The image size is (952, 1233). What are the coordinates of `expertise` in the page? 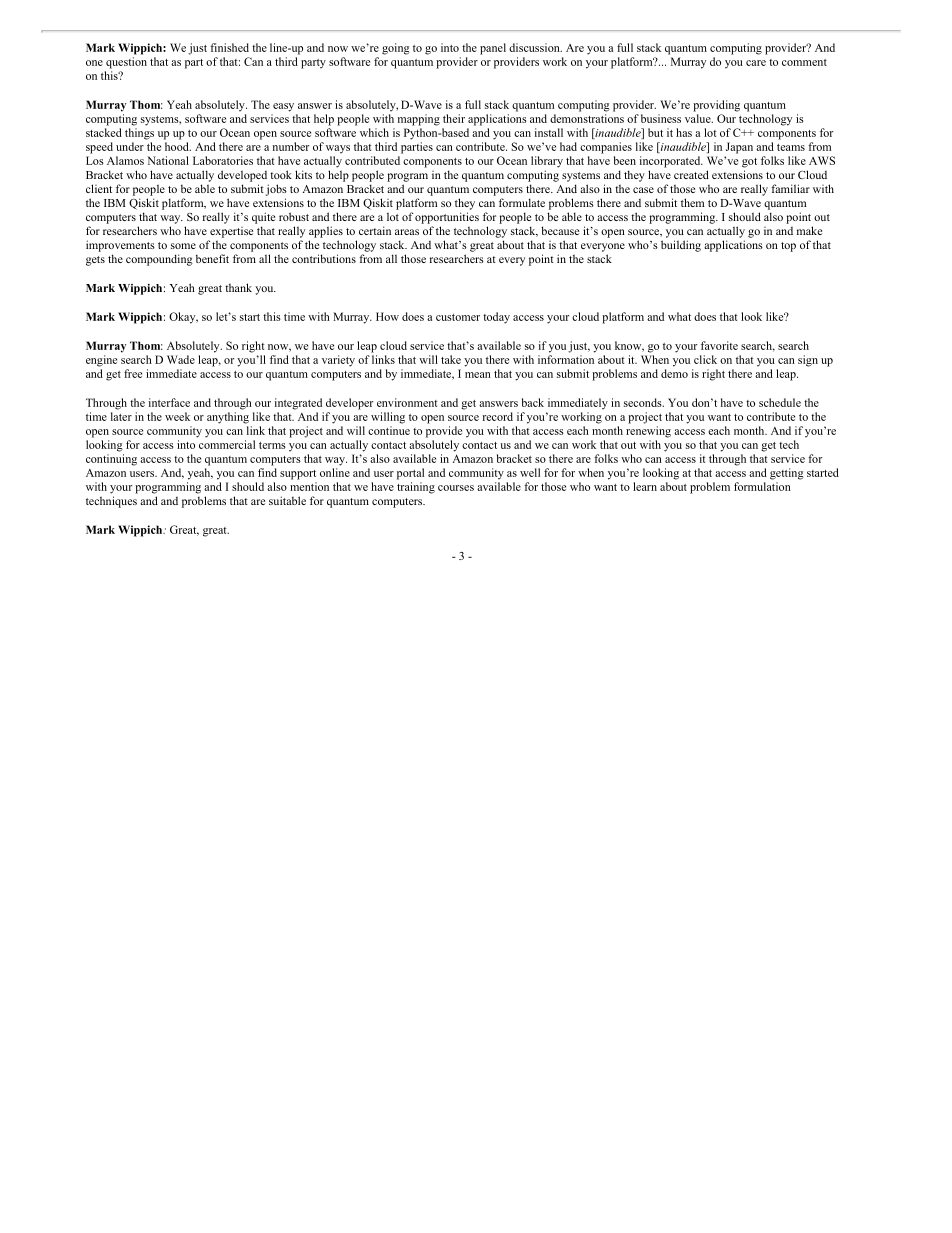 It's located at (231, 232).
